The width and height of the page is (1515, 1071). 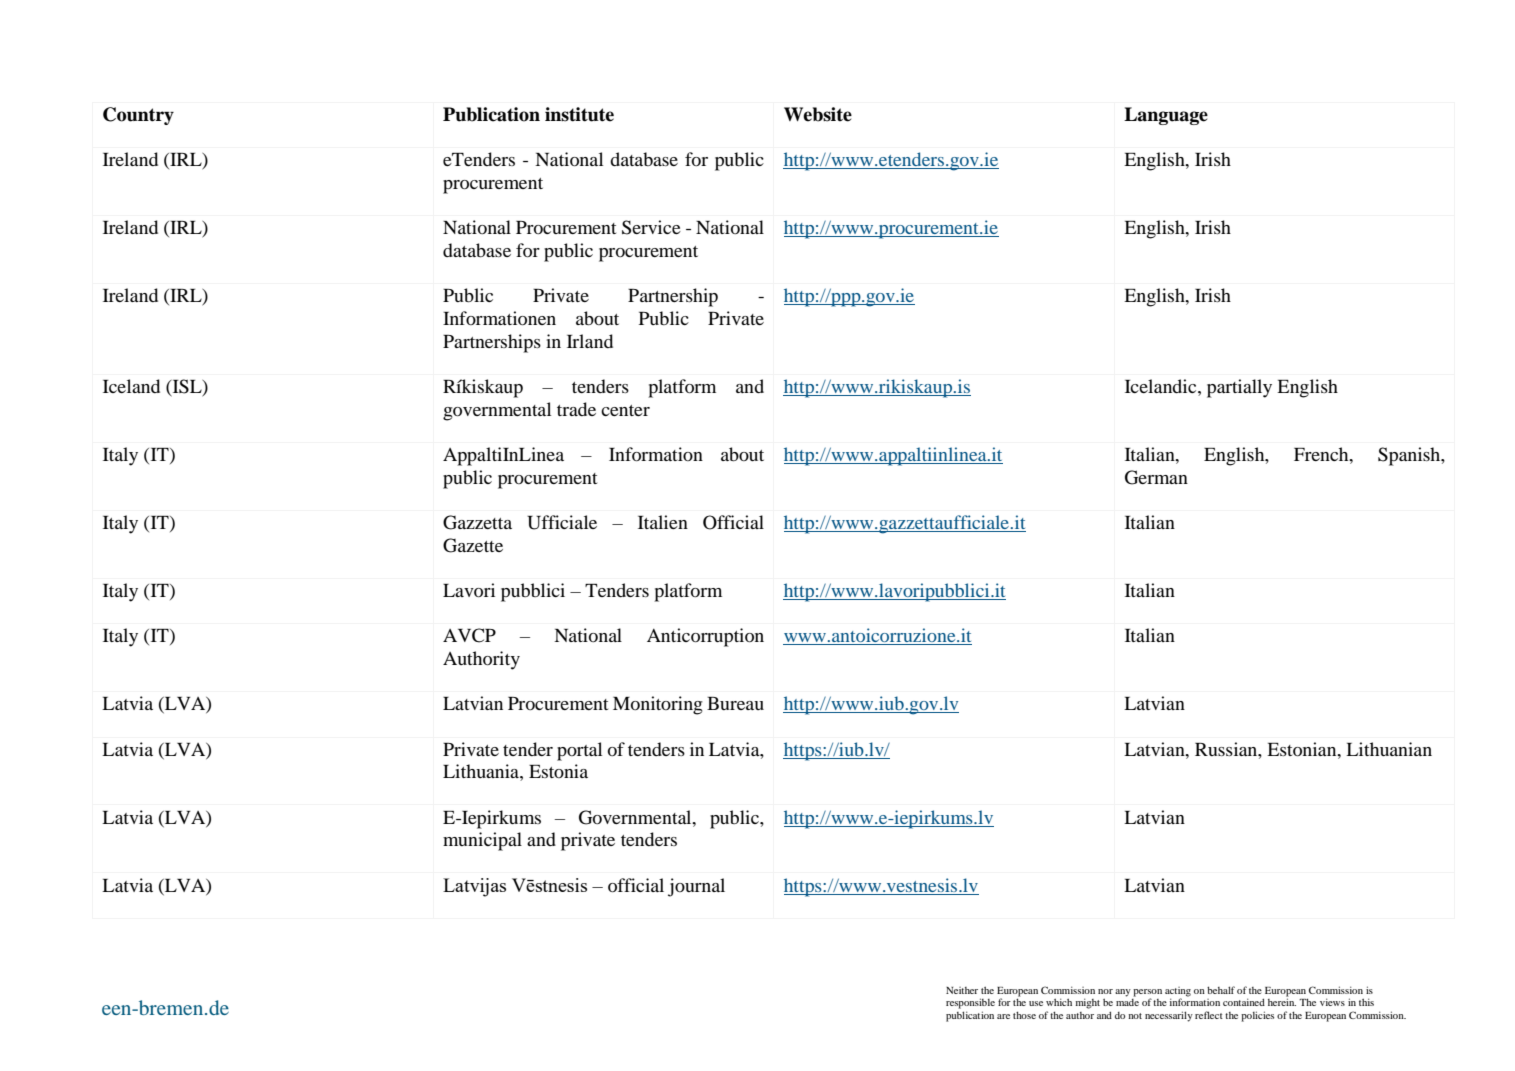 What do you see at coordinates (1166, 116) in the page?
I see `Language` at bounding box center [1166, 116].
